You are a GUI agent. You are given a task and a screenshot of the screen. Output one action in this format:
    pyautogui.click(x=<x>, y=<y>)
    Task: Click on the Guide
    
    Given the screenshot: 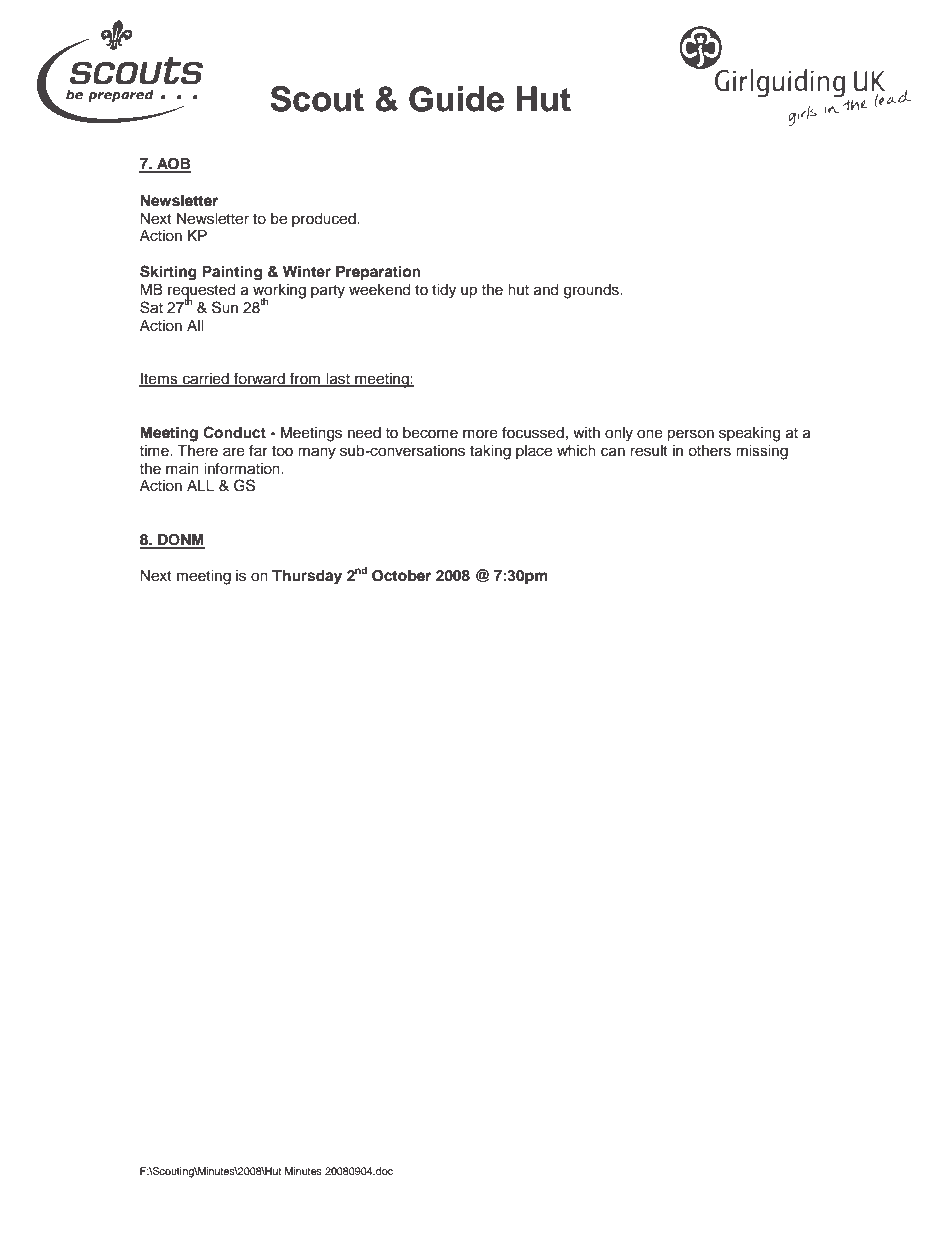 What is the action you would take?
    pyautogui.click(x=456, y=99)
